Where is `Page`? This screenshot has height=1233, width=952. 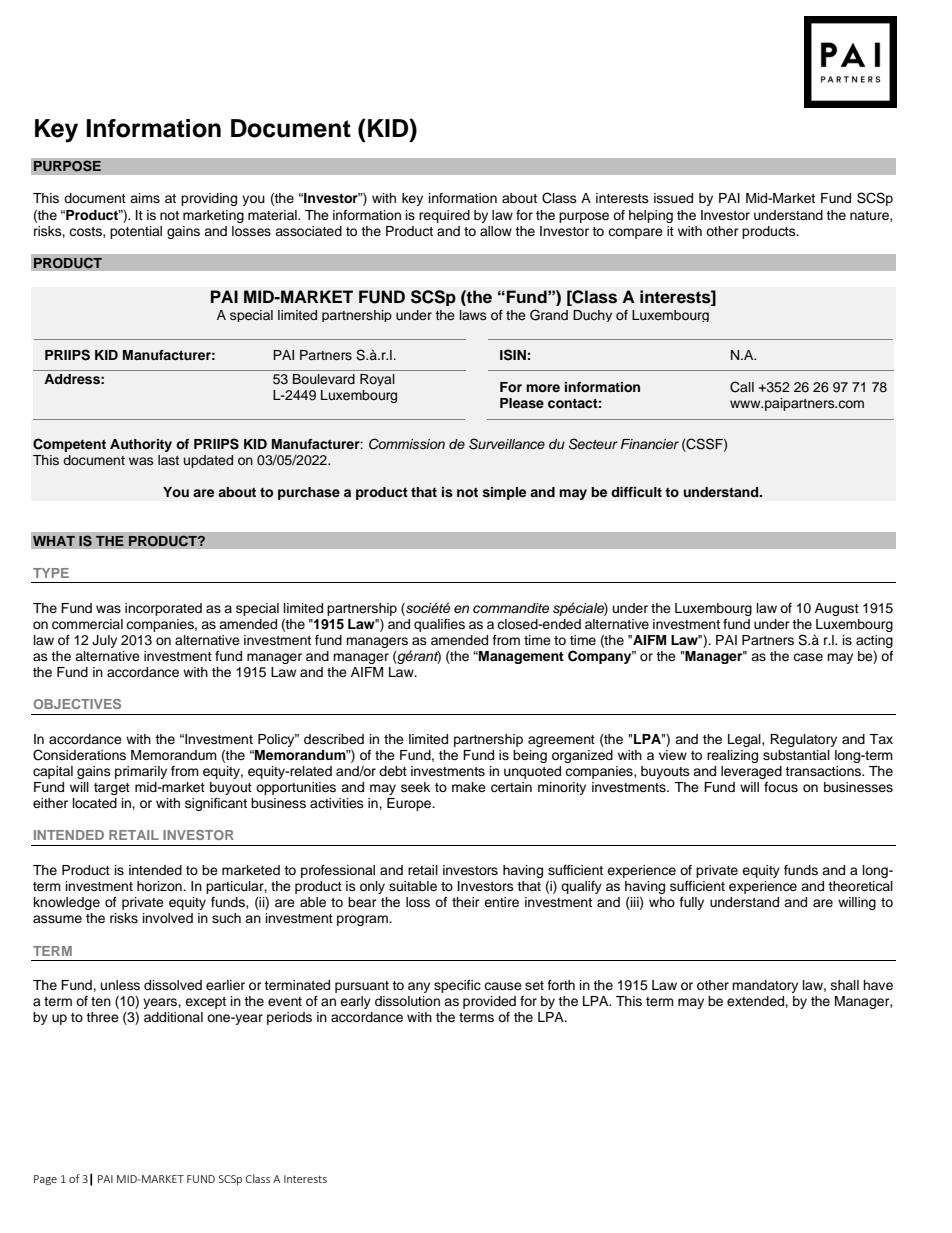 Page is located at coordinates (45, 1180).
